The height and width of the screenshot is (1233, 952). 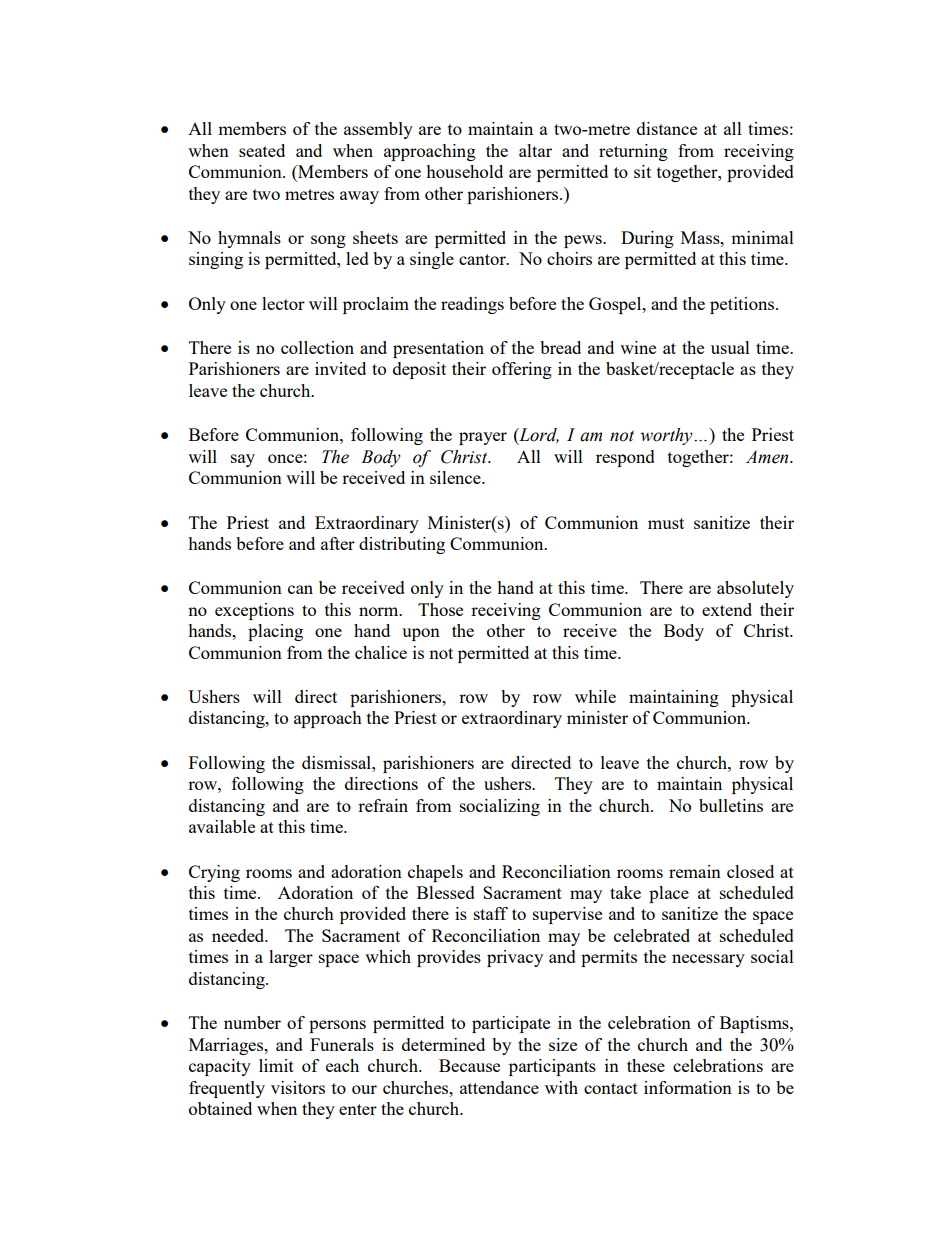 What do you see at coordinates (276, 1065) in the screenshot?
I see `limit` at bounding box center [276, 1065].
